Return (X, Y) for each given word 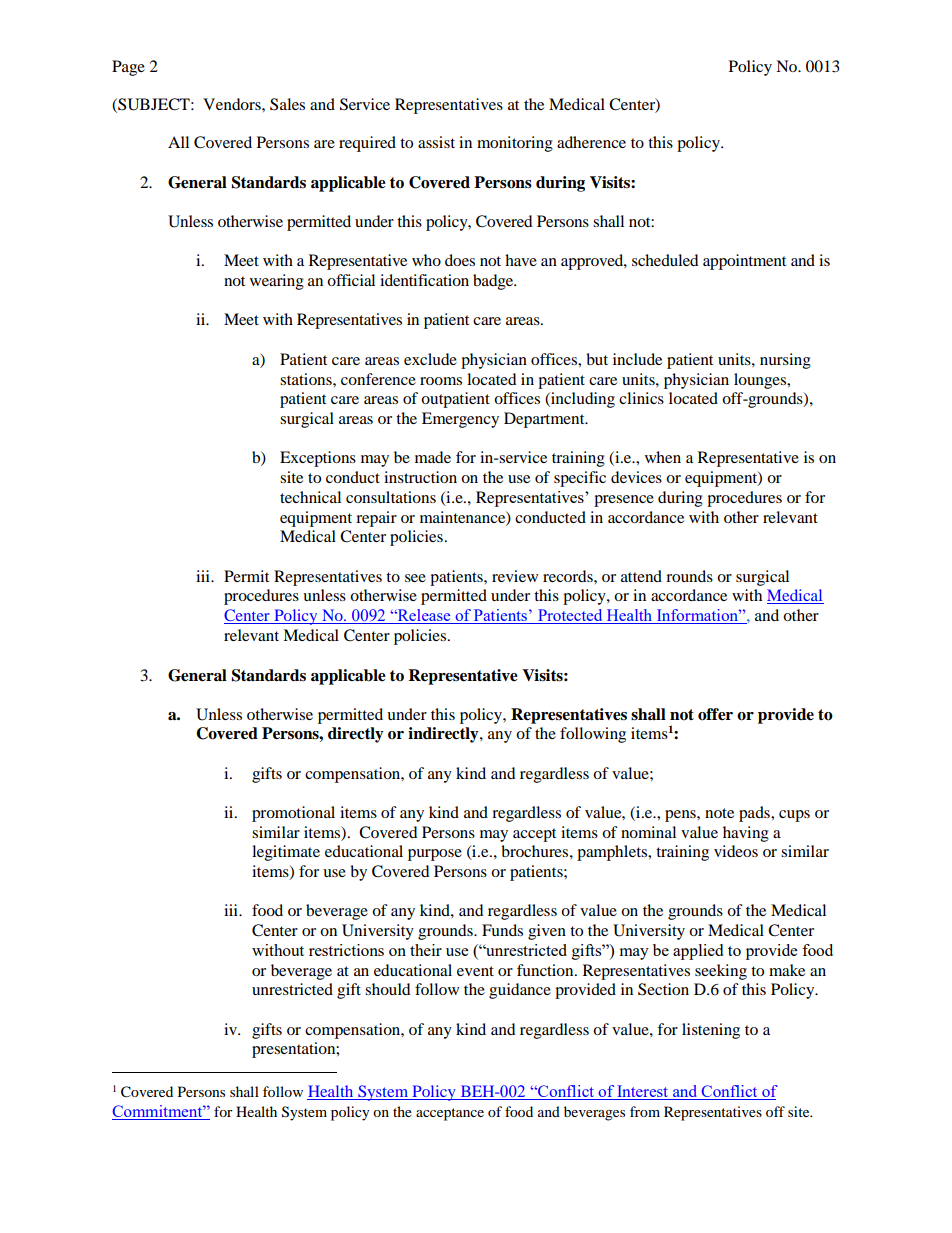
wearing (277, 282)
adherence (591, 142)
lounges (761, 381)
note (719, 813)
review (515, 576)
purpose (435, 855)
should (388, 989)
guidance (520, 991)
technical (310, 497)
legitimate (286, 853)
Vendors (233, 104)
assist (436, 142)
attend (641, 576)
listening (711, 1031)
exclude (430, 359)
